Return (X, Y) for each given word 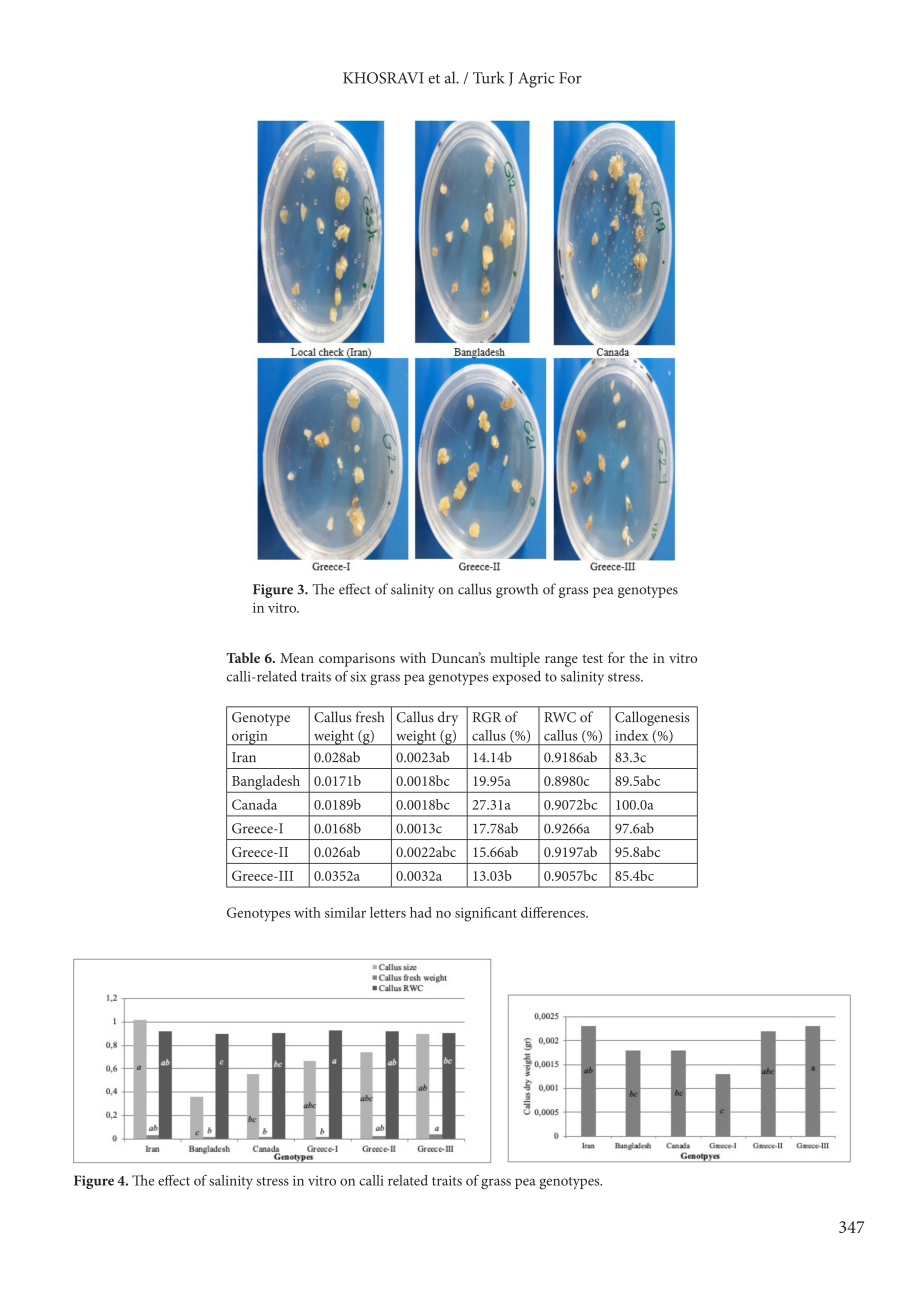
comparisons (357, 660)
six (358, 676)
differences (554, 912)
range (561, 661)
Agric (536, 80)
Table (243, 657)
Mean (297, 658)
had (421, 912)
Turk (489, 77)
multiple (515, 659)
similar (345, 912)
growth (517, 590)
